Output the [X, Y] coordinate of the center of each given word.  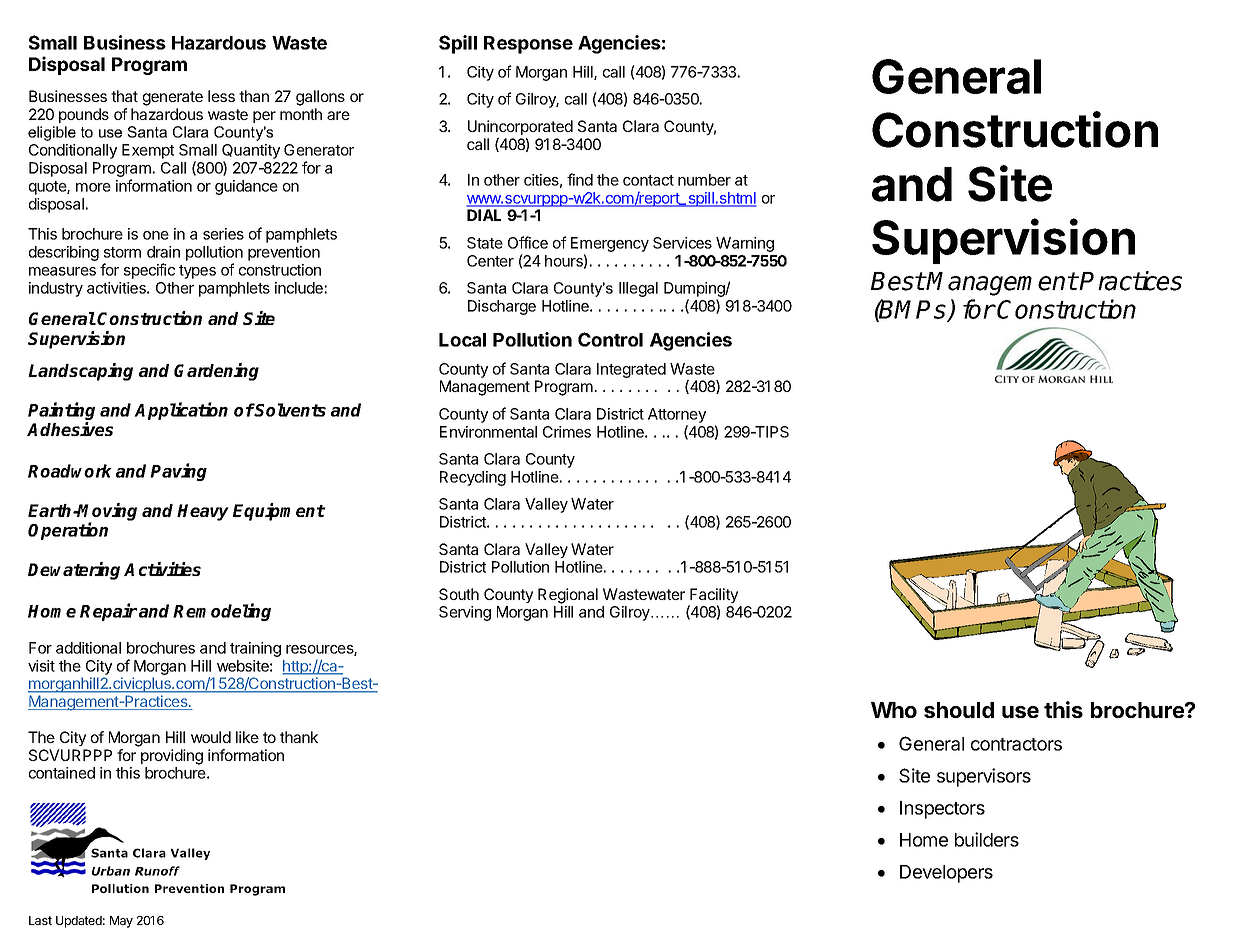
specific [149, 271]
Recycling [473, 478]
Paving [178, 472]
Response [528, 45]
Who [894, 710]
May [121, 922]
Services [682, 243]
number [704, 180]
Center [490, 261]
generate [173, 98]
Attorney [677, 415]
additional [88, 648]
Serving [465, 613]
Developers [946, 874]
